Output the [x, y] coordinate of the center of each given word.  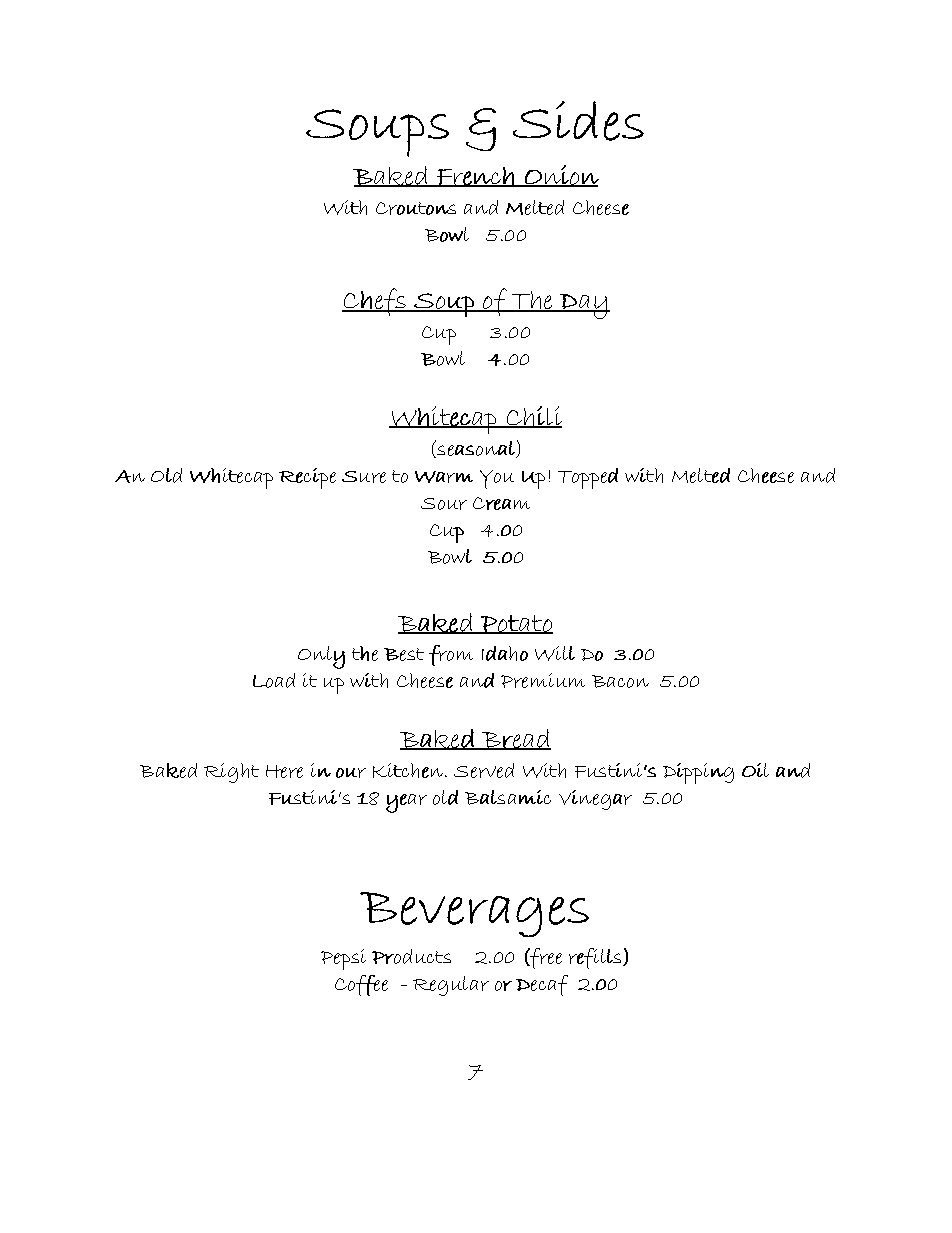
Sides [578, 121]
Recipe [307, 478]
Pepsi [343, 959]
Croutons [416, 208]
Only [321, 657]
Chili [533, 417]
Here [284, 771]
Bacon [620, 681]
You [497, 479]
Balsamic [508, 797]
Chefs [375, 302]
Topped [588, 478]
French [475, 177]
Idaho [505, 653]
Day [583, 306]
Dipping [698, 773]
